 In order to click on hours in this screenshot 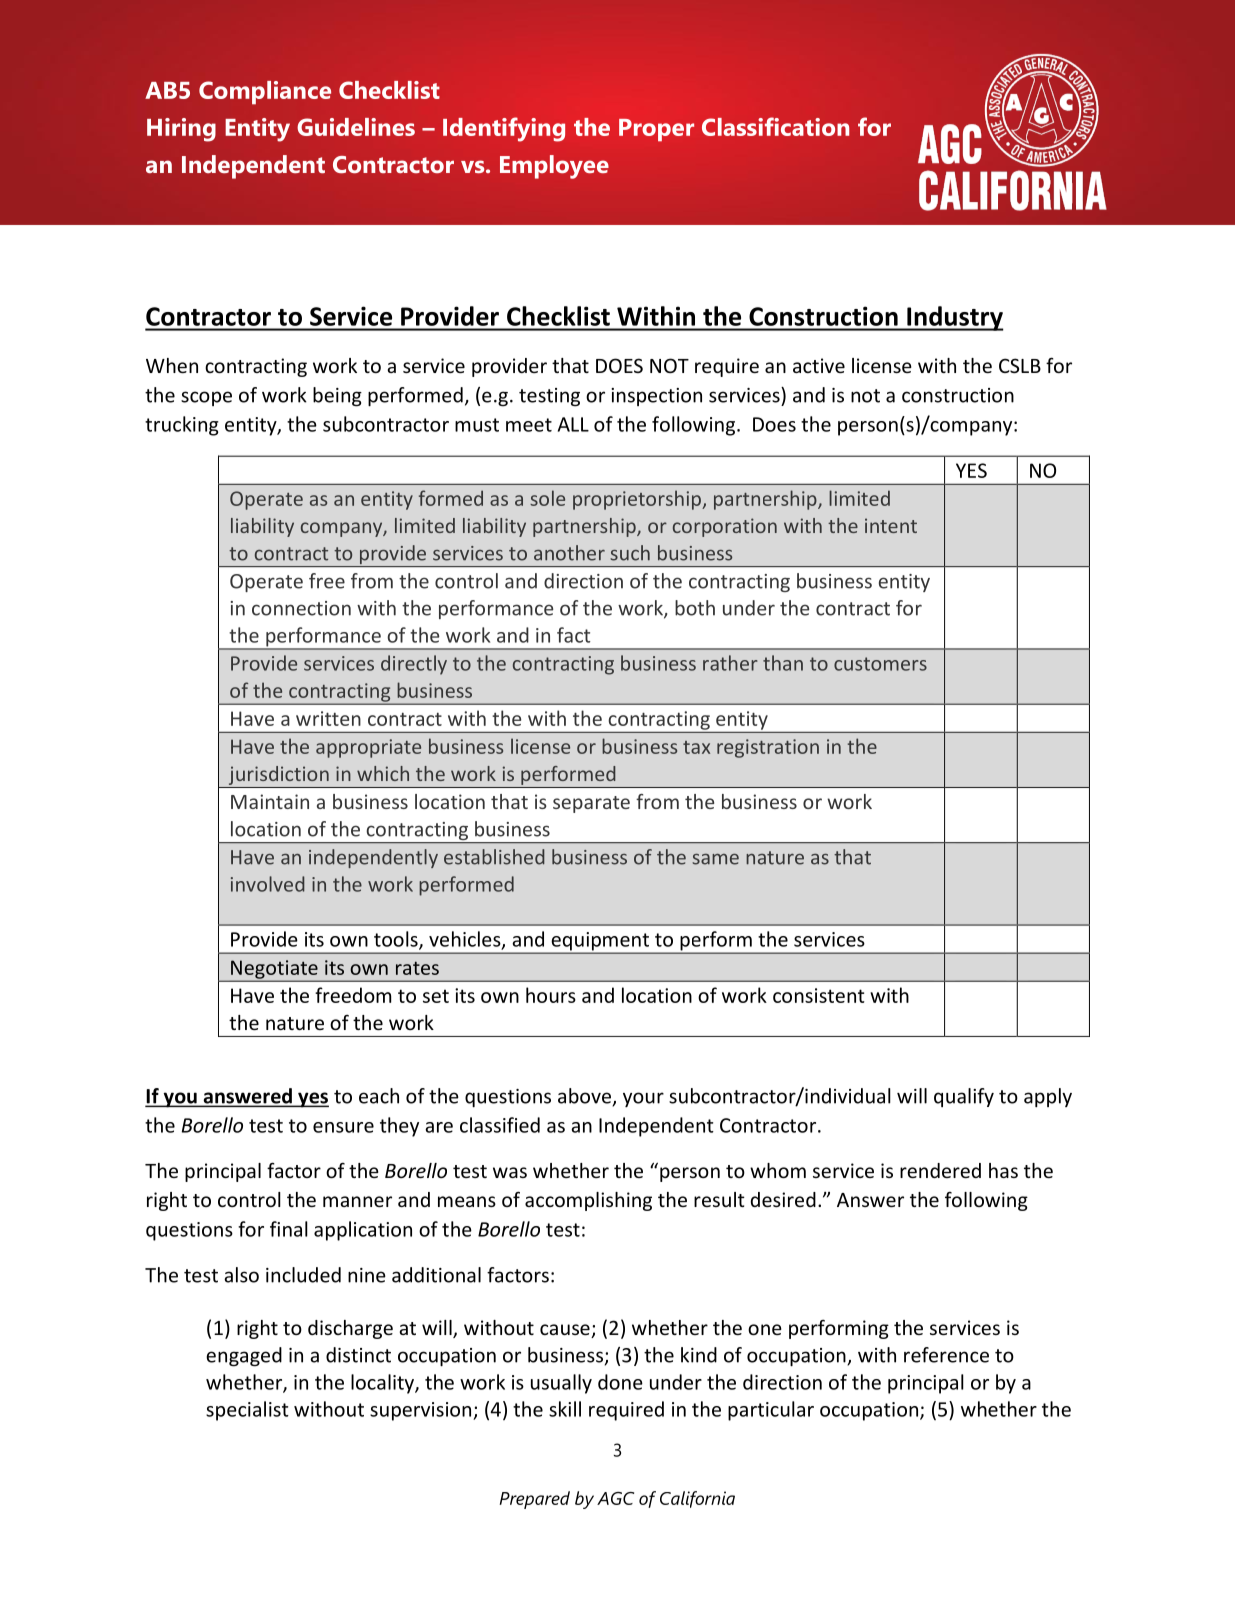, I will do `click(551, 995)`.
